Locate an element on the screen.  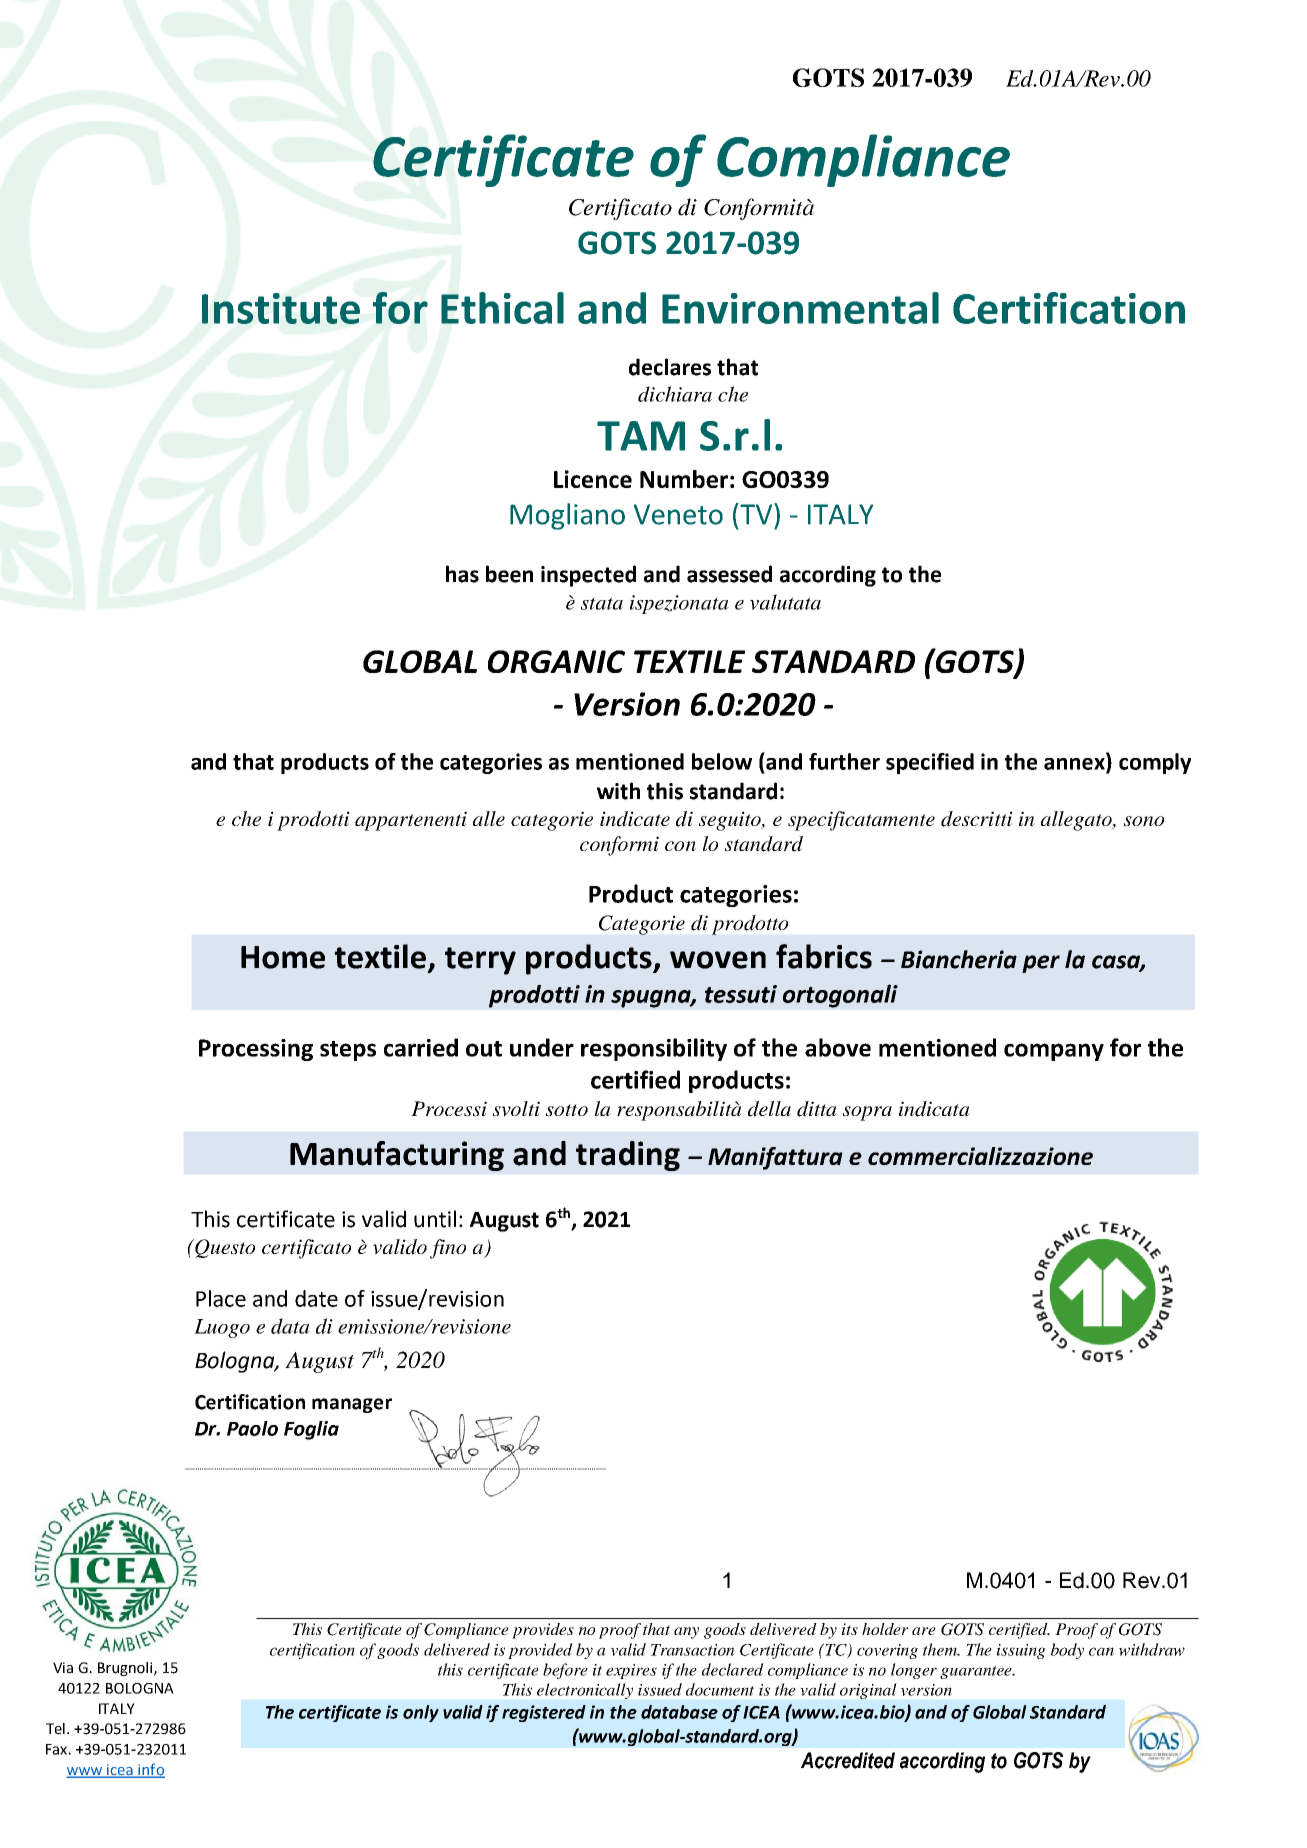
declares is located at coordinates (670, 367).
